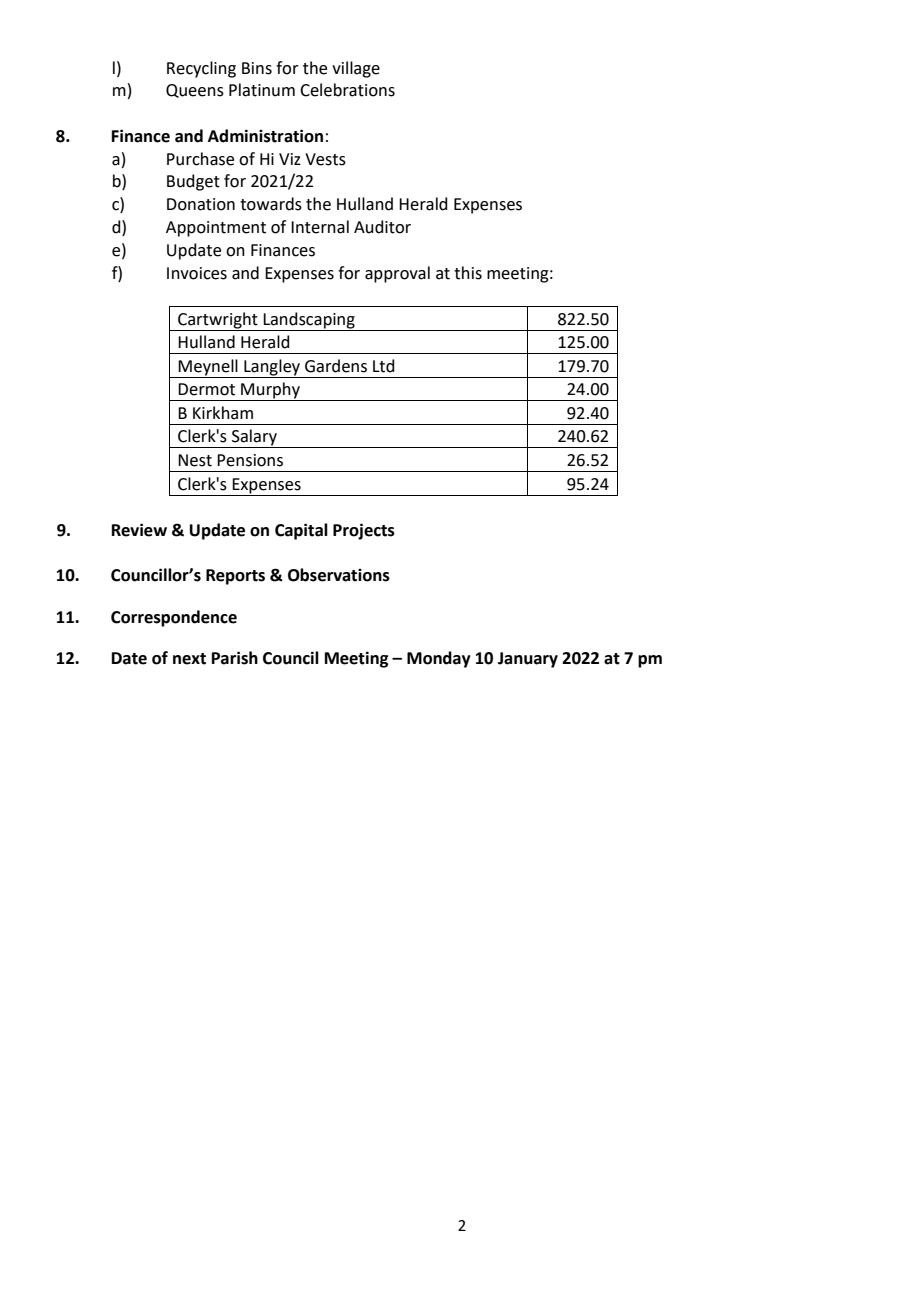  I want to click on Nest, so click(195, 460).
